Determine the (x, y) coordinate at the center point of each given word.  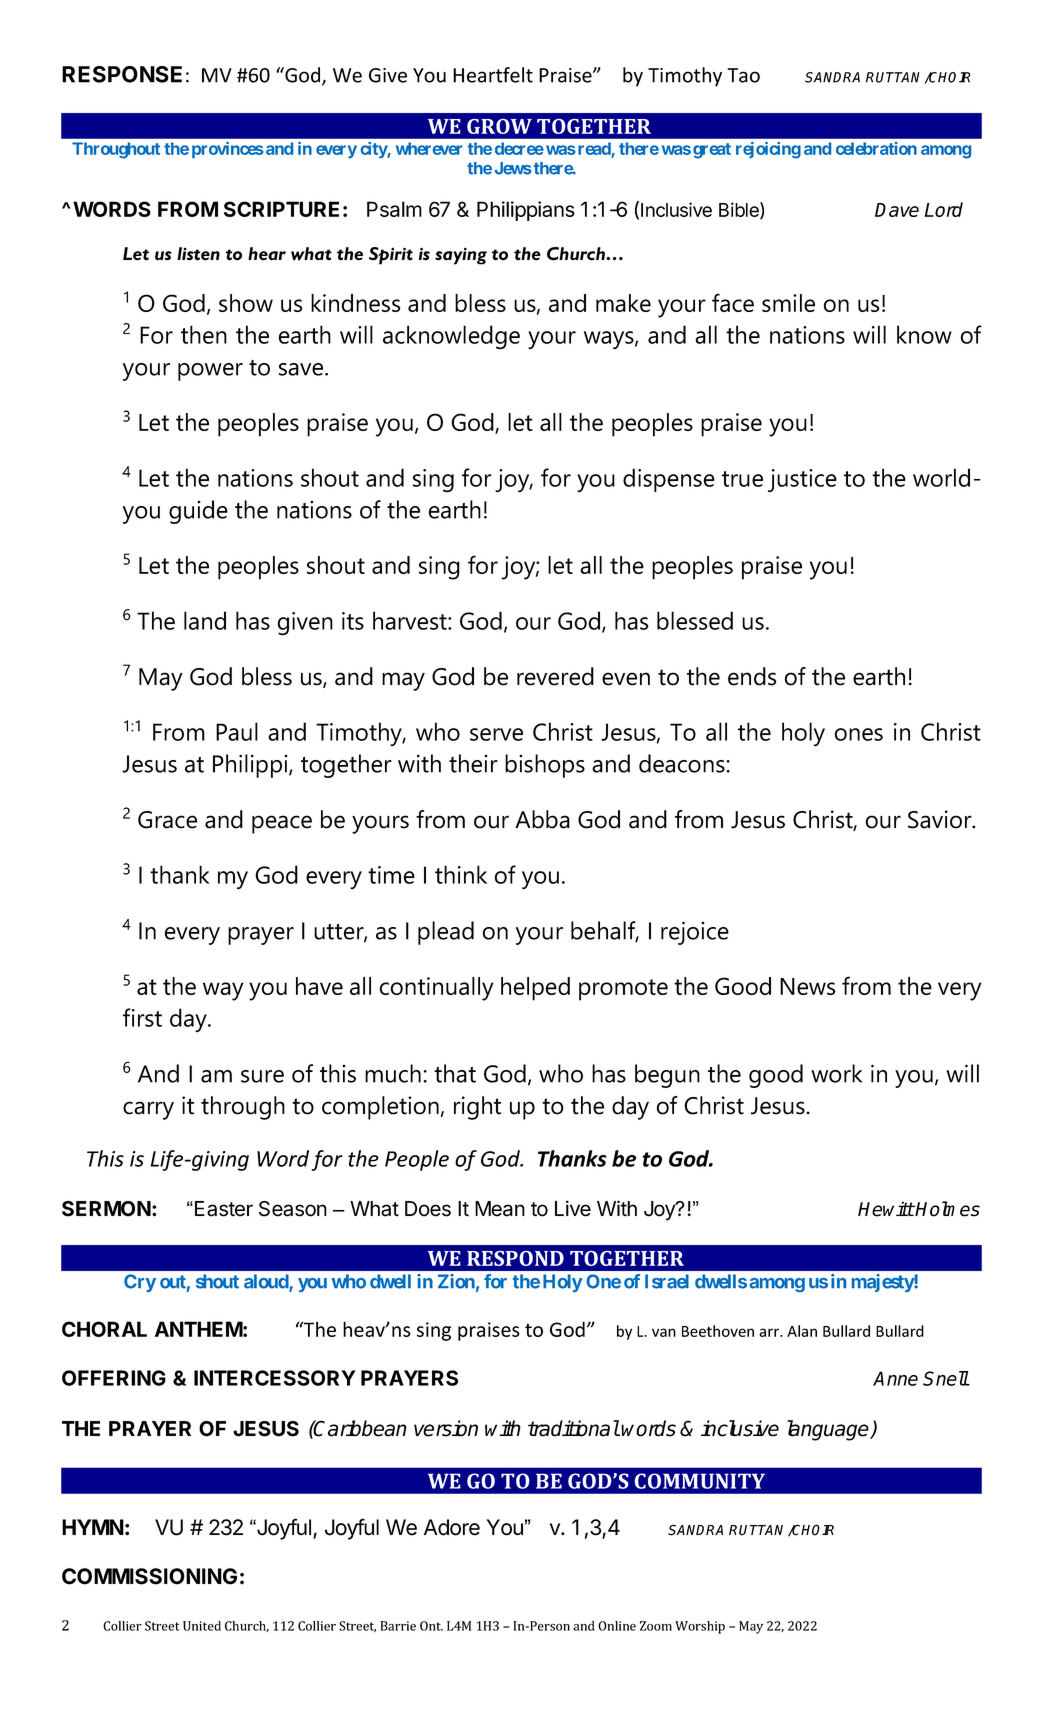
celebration (876, 148)
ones (859, 734)
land (205, 620)
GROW (499, 126)
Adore (452, 1527)
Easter (224, 1209)
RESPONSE (122, 74)
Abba (542, 819)
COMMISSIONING (149, 1576)
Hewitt (886, 1209)
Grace (167, 820)
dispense (669, 480)
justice (802, 480)
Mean (500, 1209)
